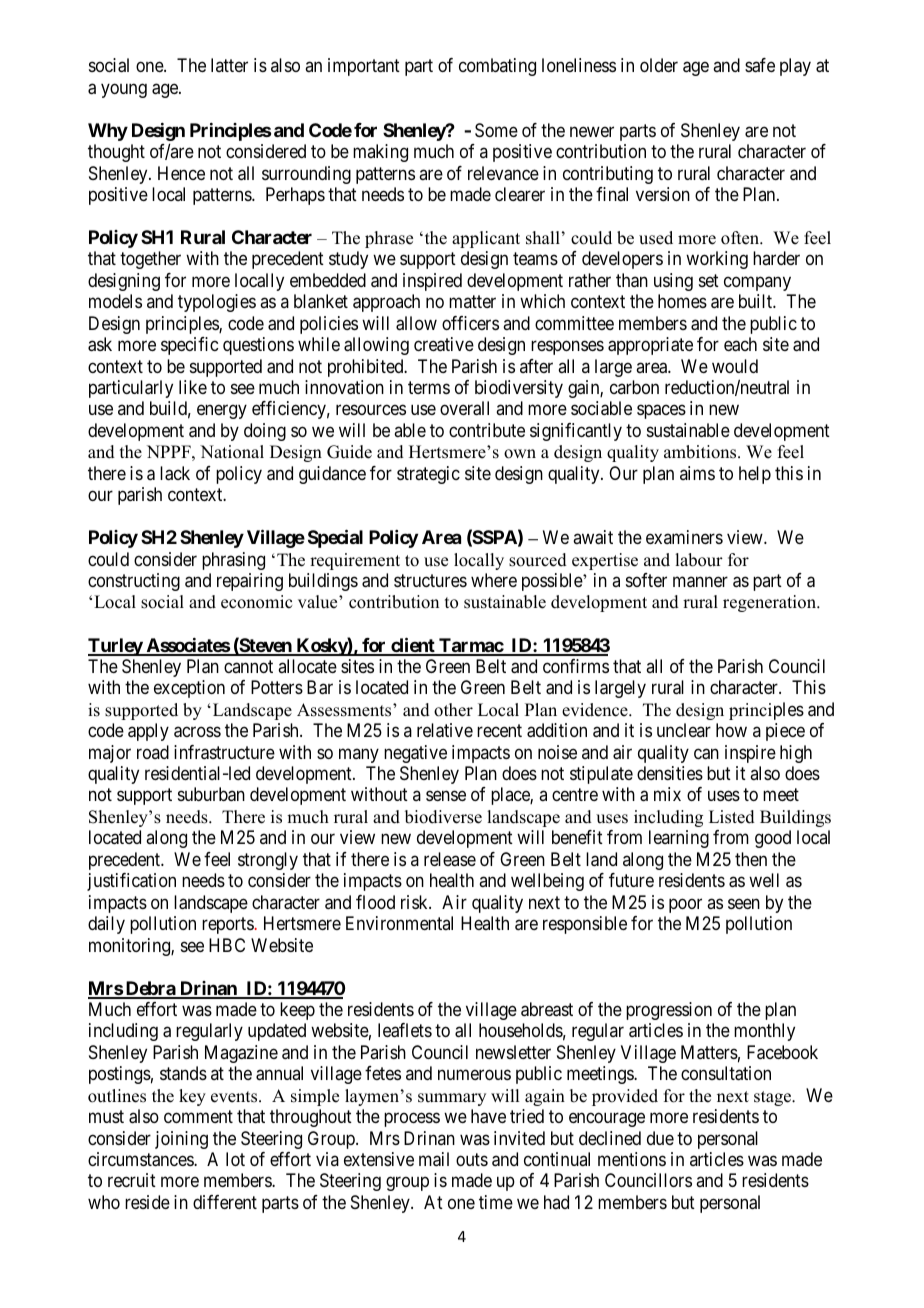 This screenshot has height=1308, width=924. Describe the element at coordinates (760, 65) in the screenshot. I see `safe` at that location.
